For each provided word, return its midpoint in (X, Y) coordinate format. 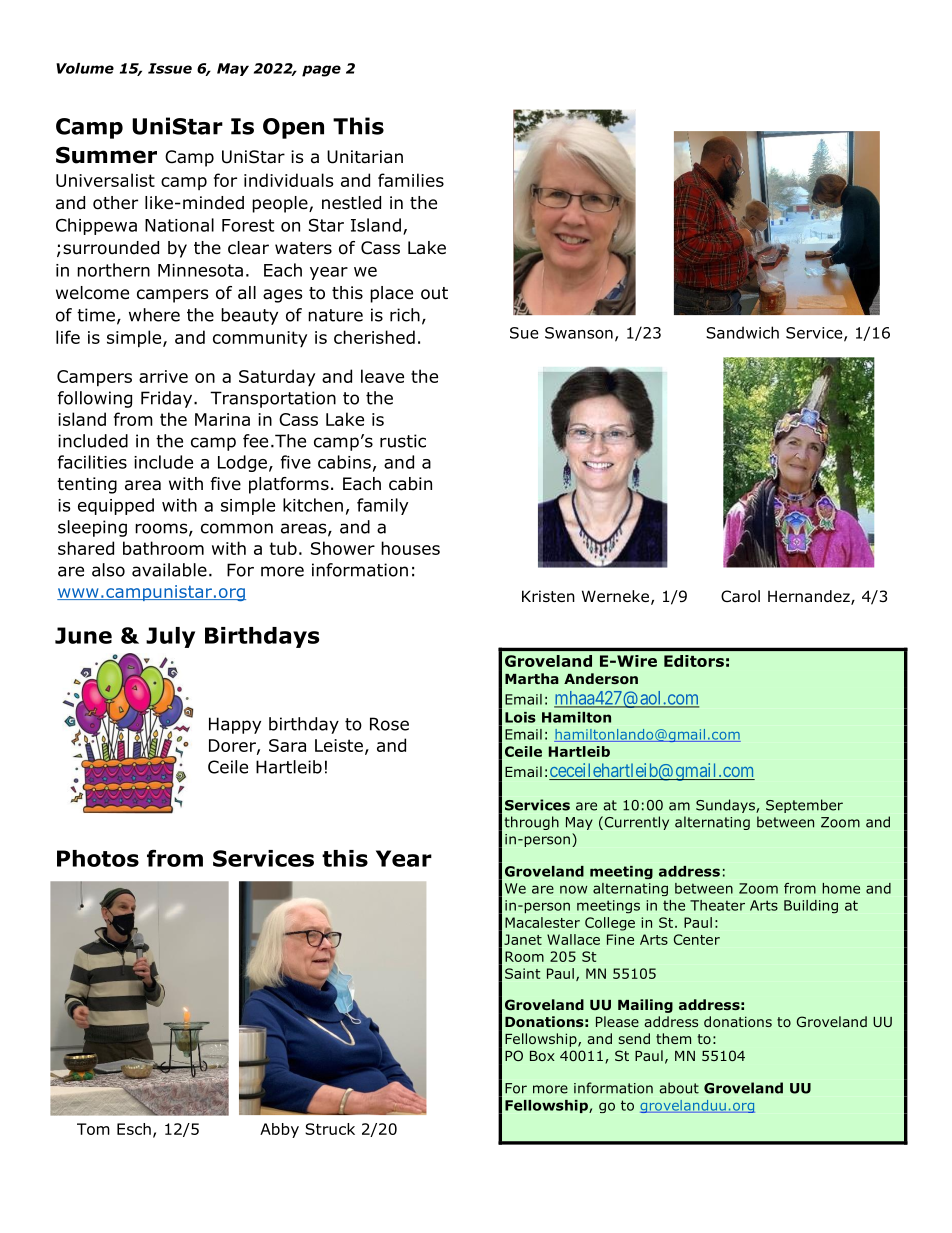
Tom (93, 1129)
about (679, 1088)
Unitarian (365, 157)
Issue (170, 68)
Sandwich (742, 332)
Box (542, 1056)
